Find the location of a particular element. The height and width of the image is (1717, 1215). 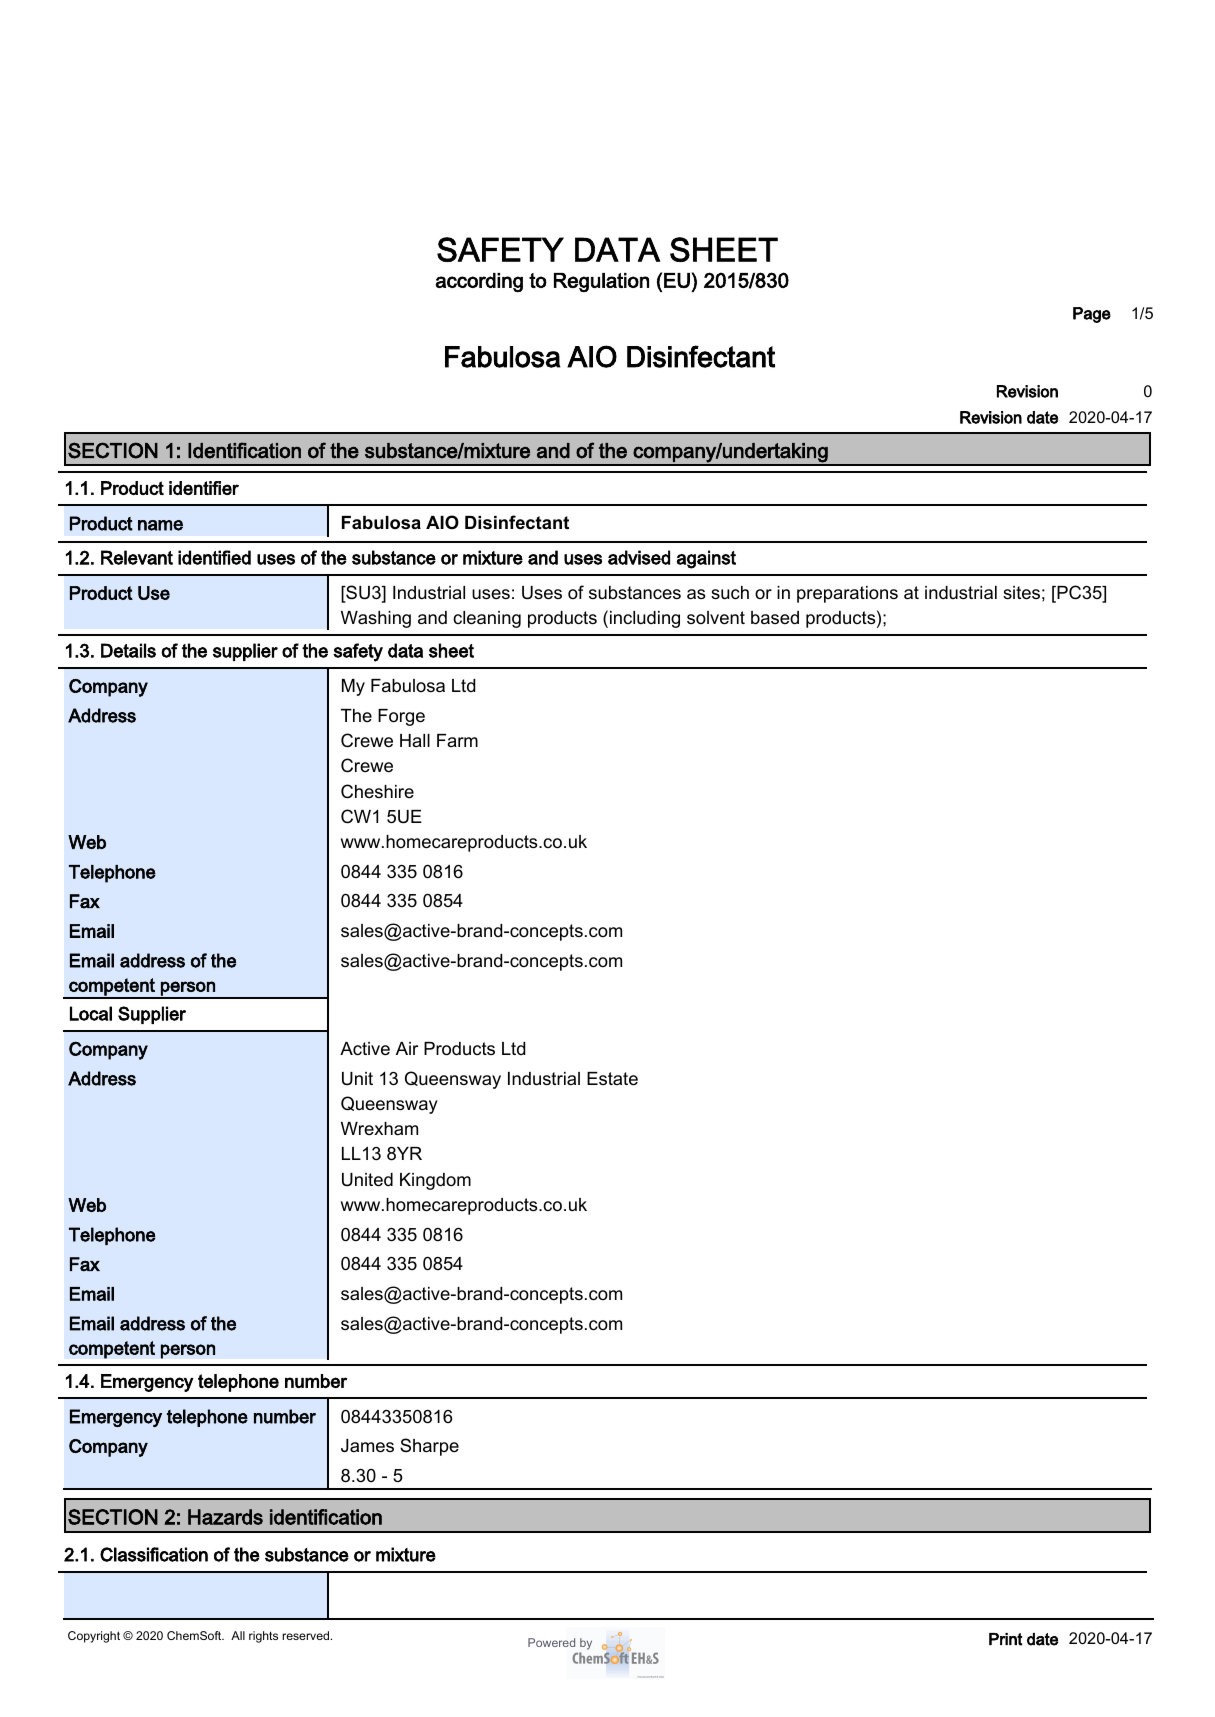

Page is located at coordinates (1092, 315).
